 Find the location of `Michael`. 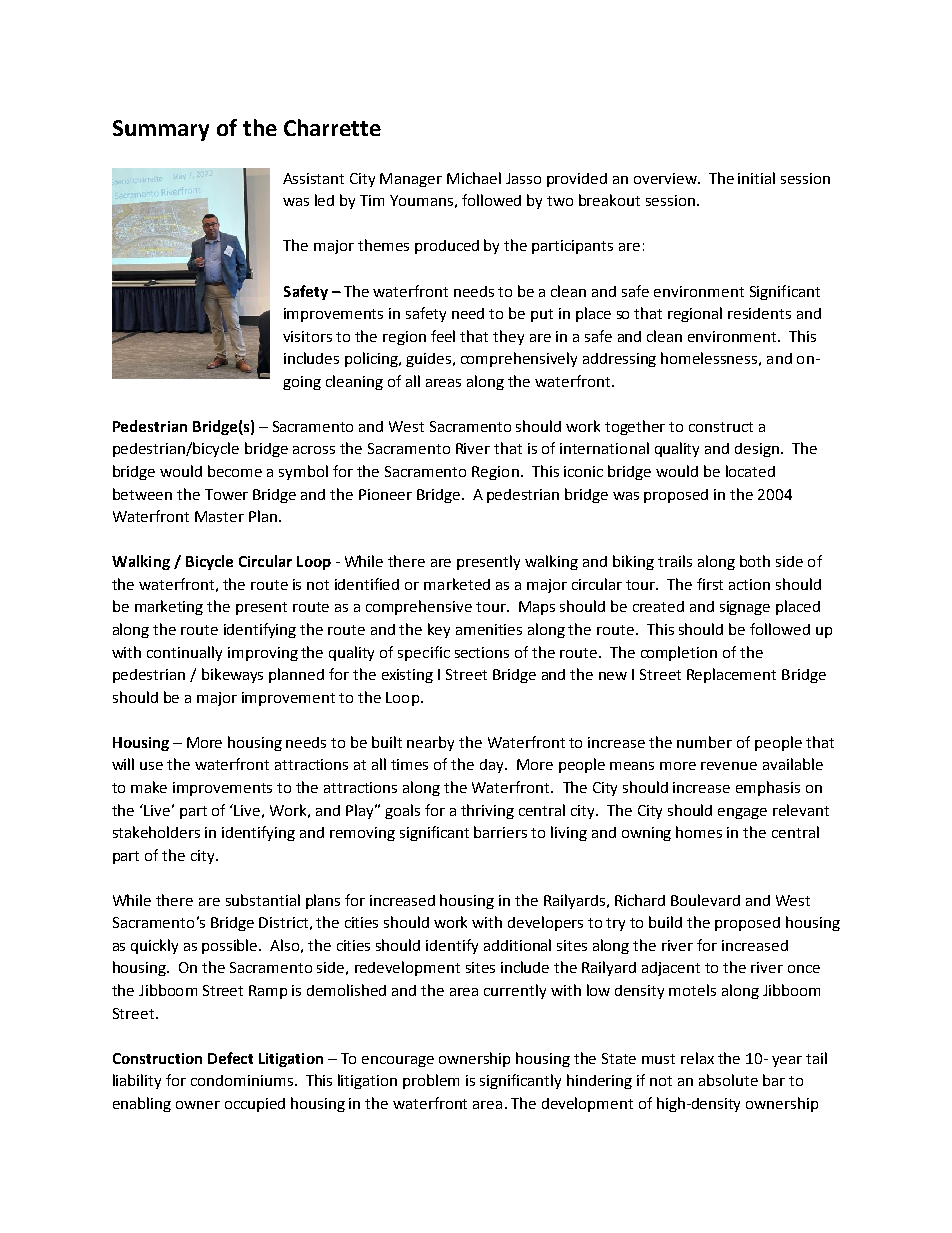

Michael is located at coordinates (474, 178).
